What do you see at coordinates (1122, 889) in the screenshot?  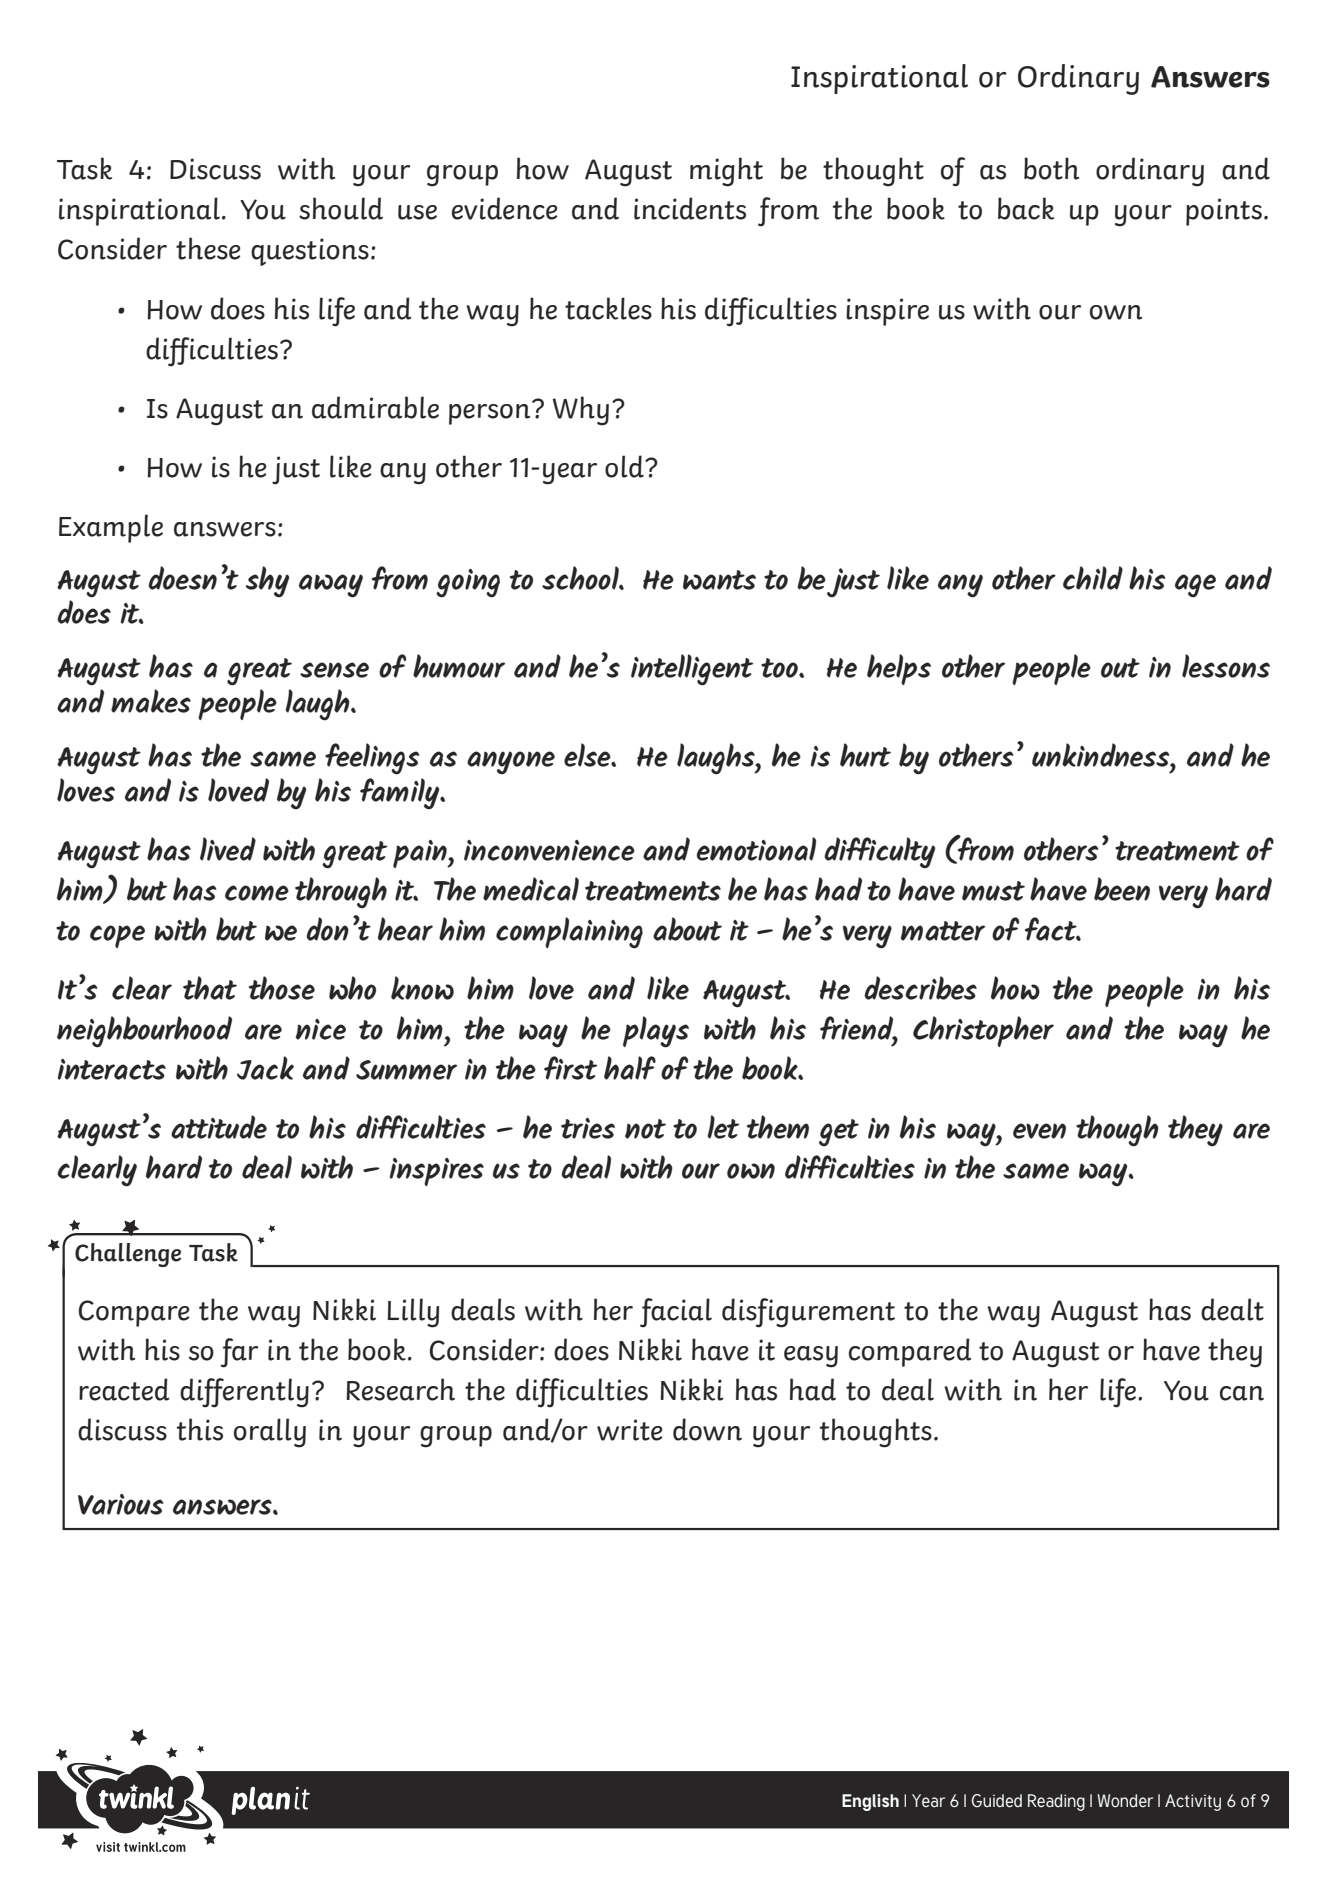 I see `been` at bounding box center [1122, 889].
